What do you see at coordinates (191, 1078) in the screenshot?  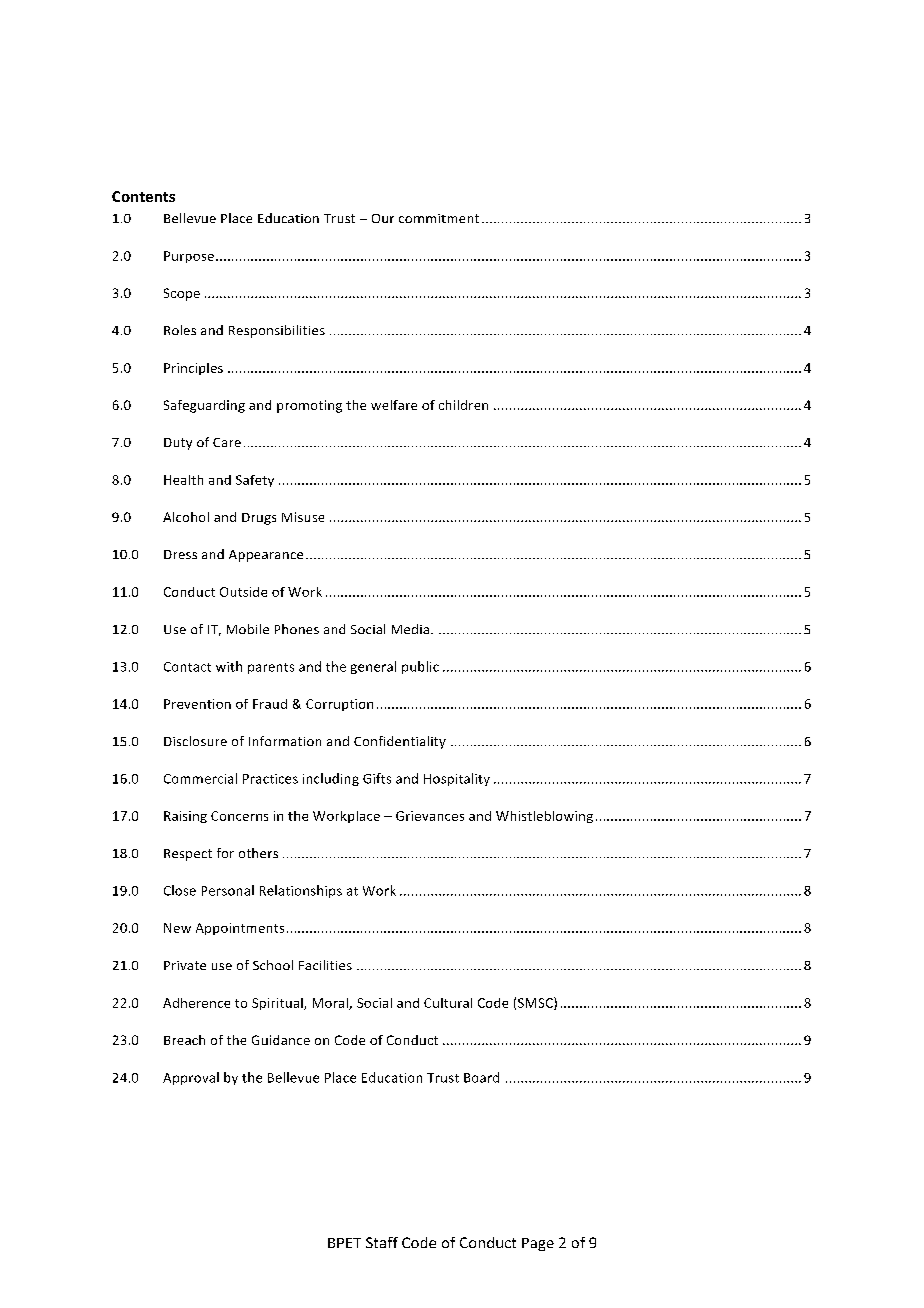 I see `Approval` at bounding box center [191, 1078].
